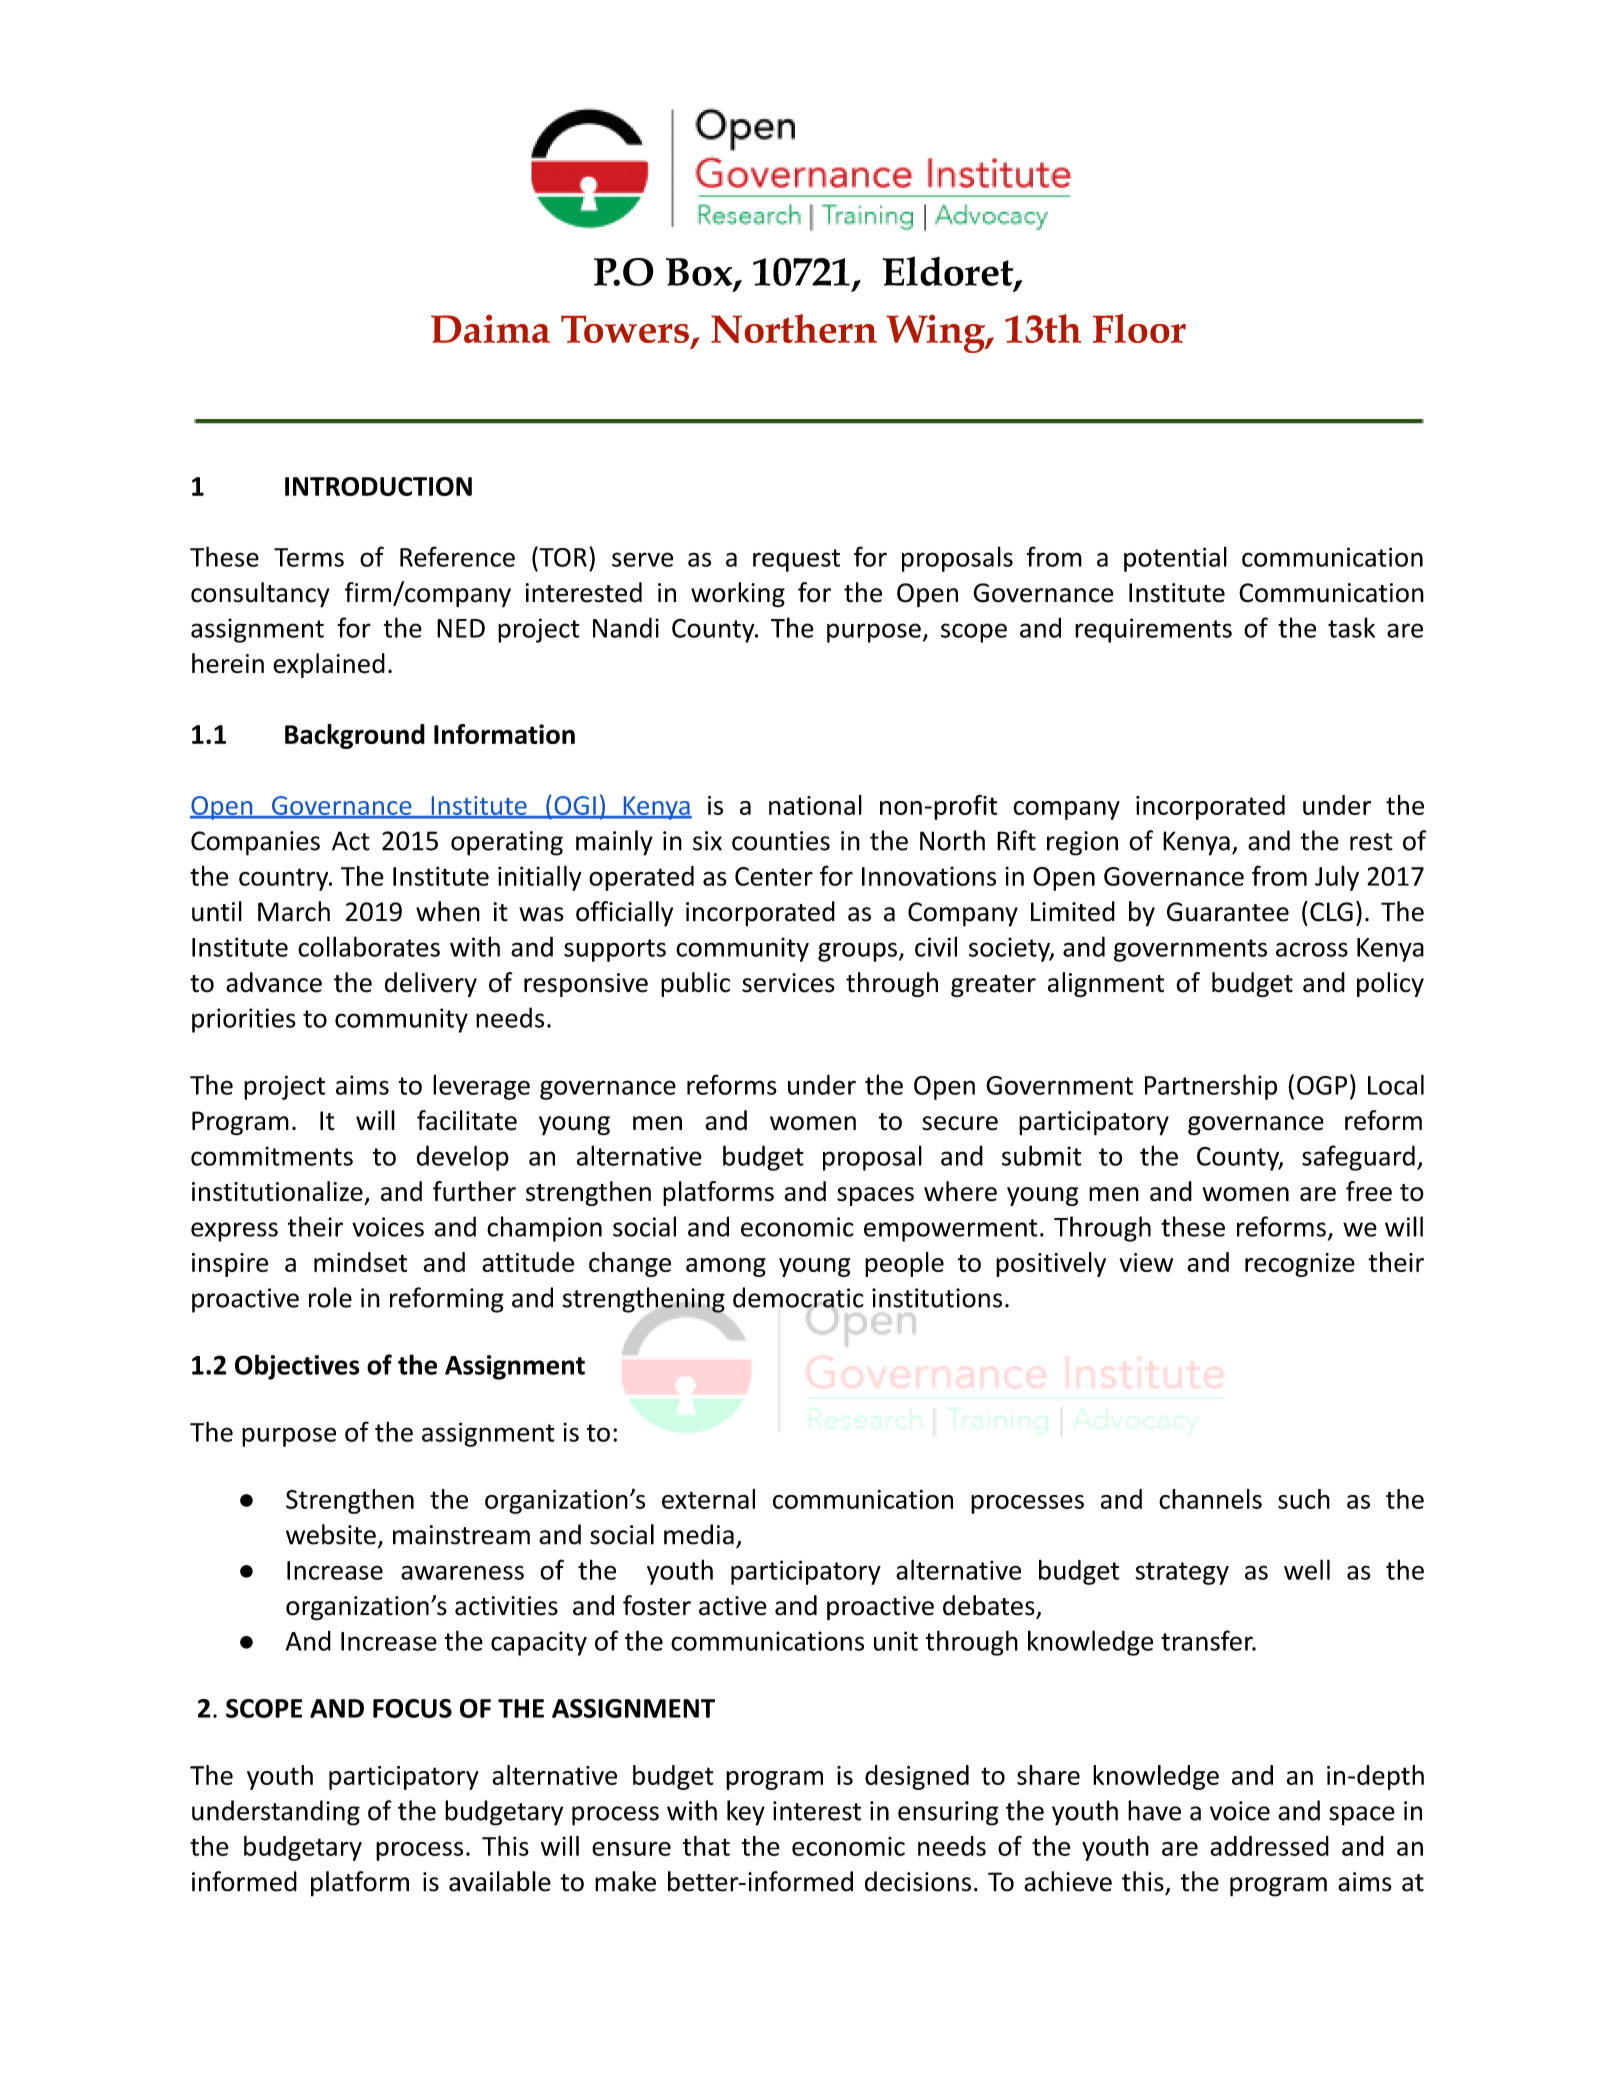 This document has height=2091, width=1616. Describe the element at coordinates (500, 1881) in the document. I see `available` at that location.
